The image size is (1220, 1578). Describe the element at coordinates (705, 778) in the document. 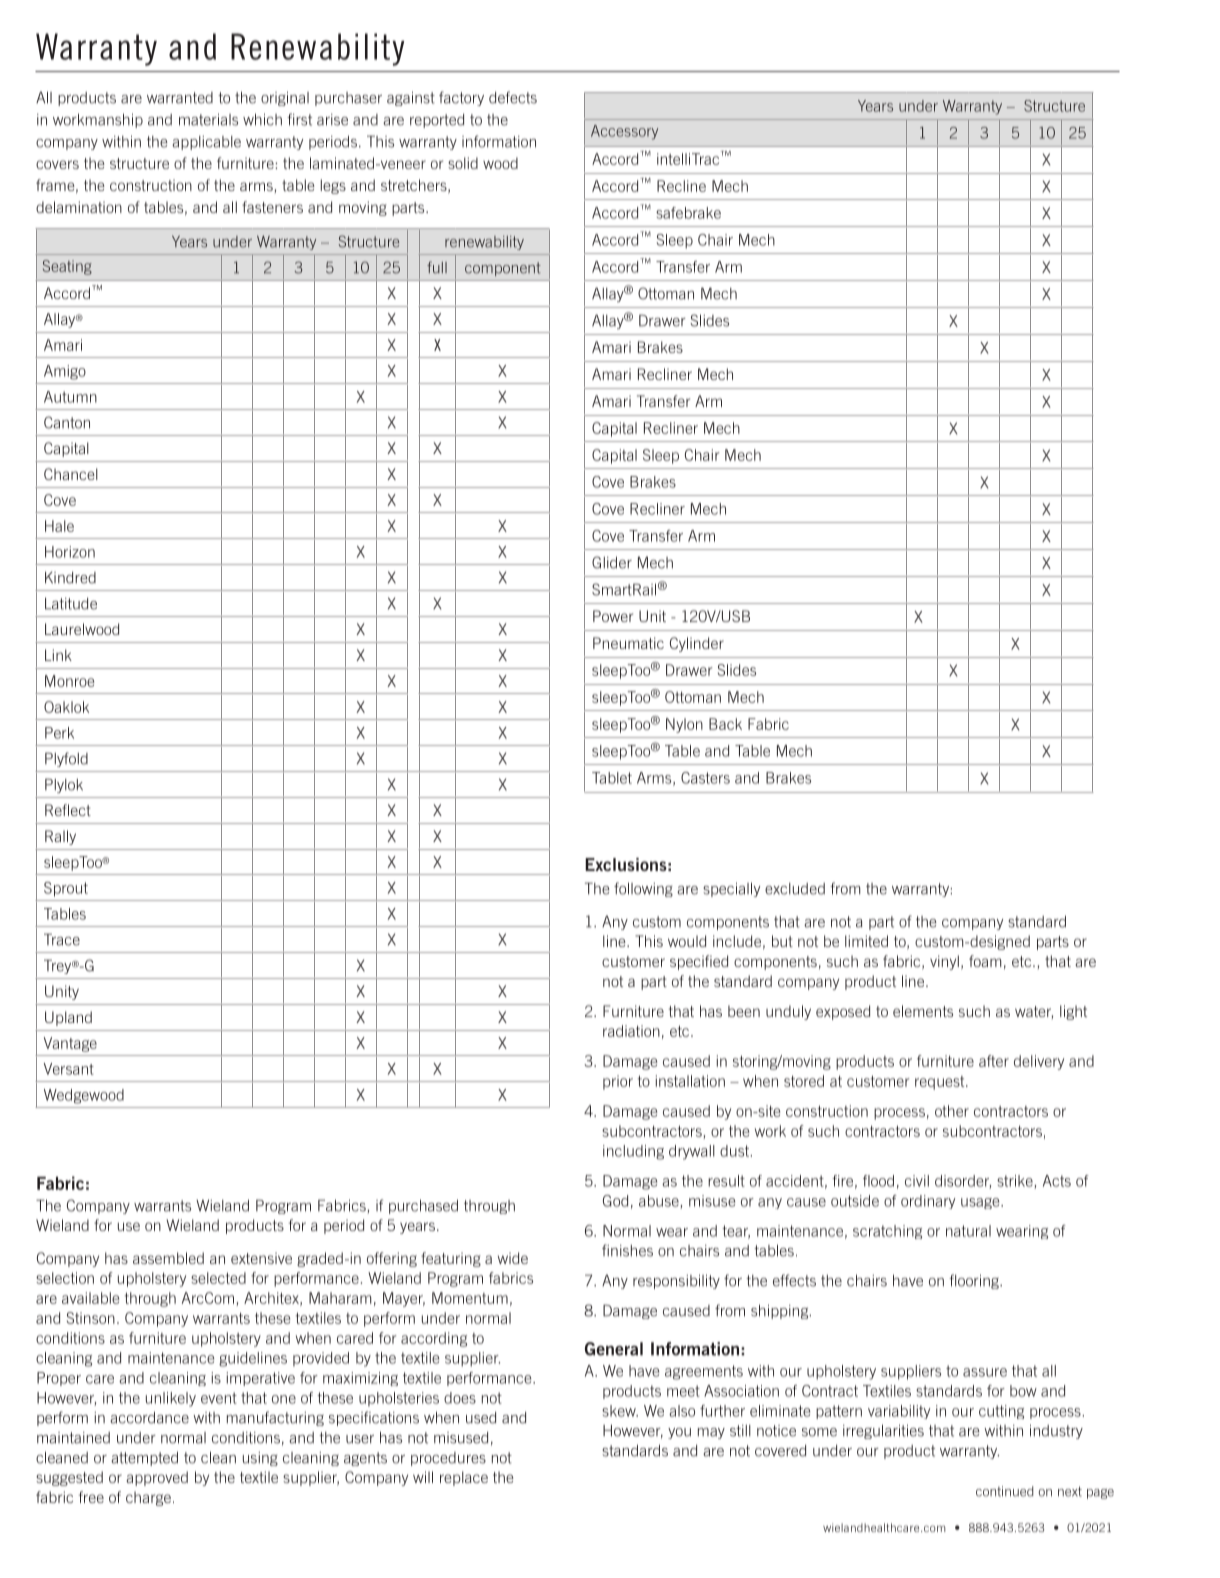

I see `Casters` at that location.
